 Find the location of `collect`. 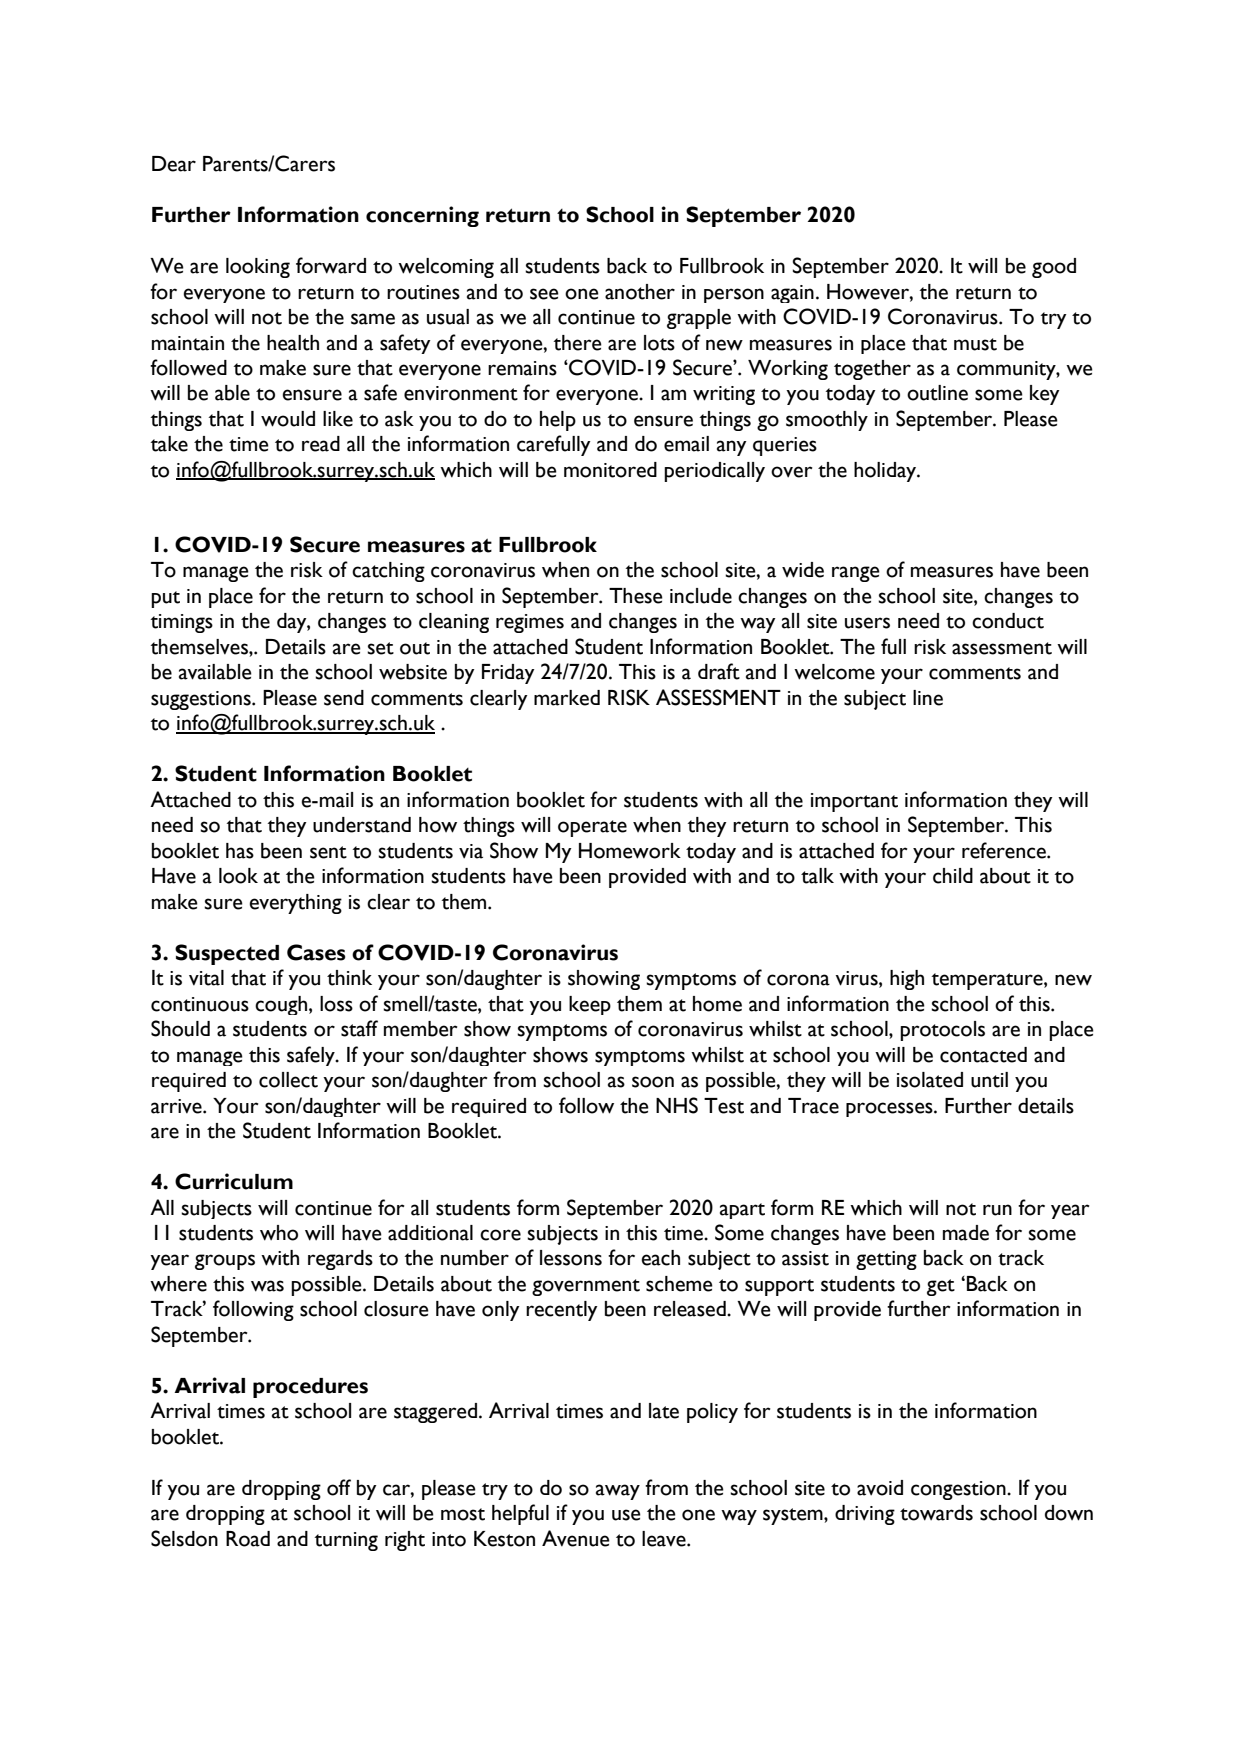

collect is located at coordinates (288, 1080).
